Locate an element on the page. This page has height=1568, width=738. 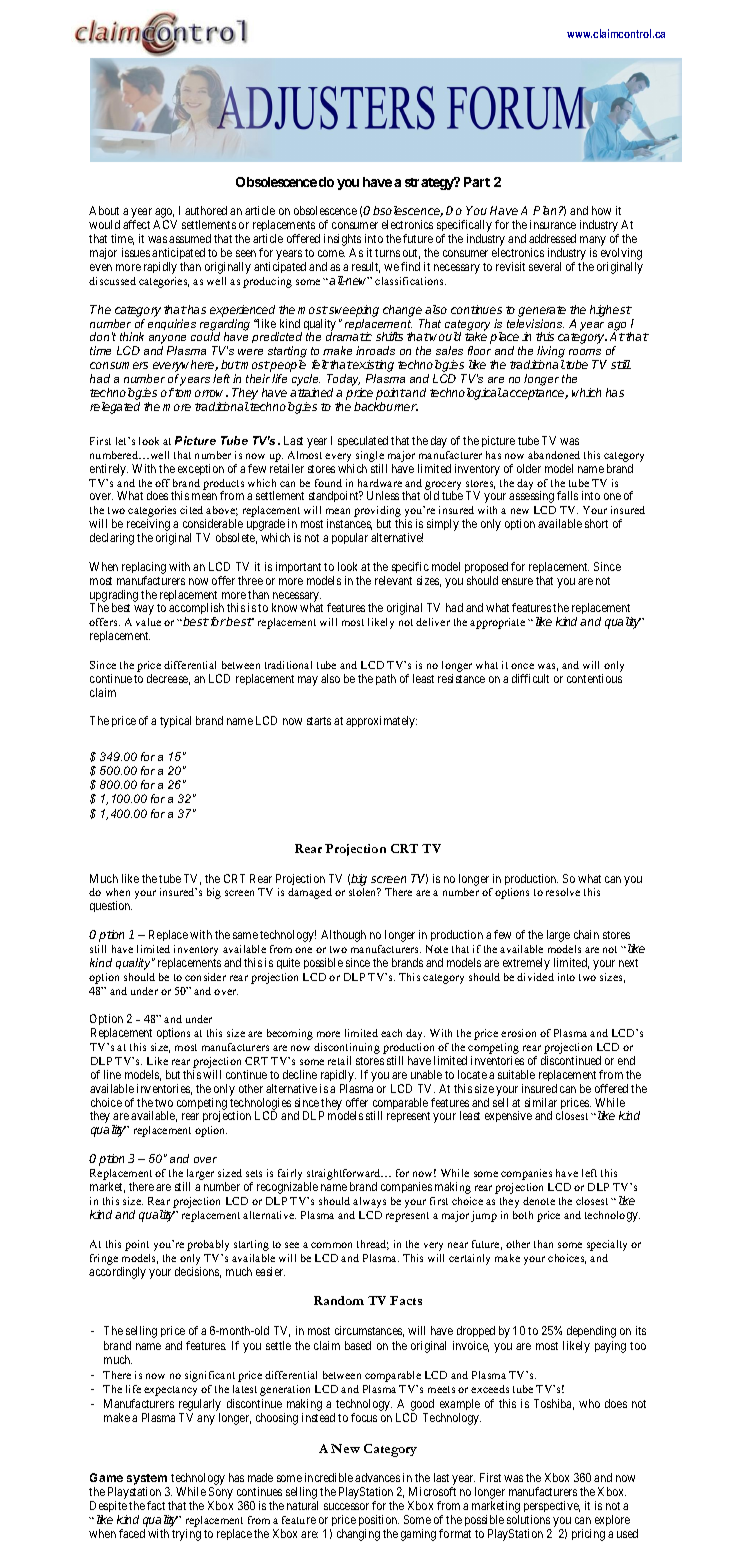
value is located at coordinates (148, 622).
